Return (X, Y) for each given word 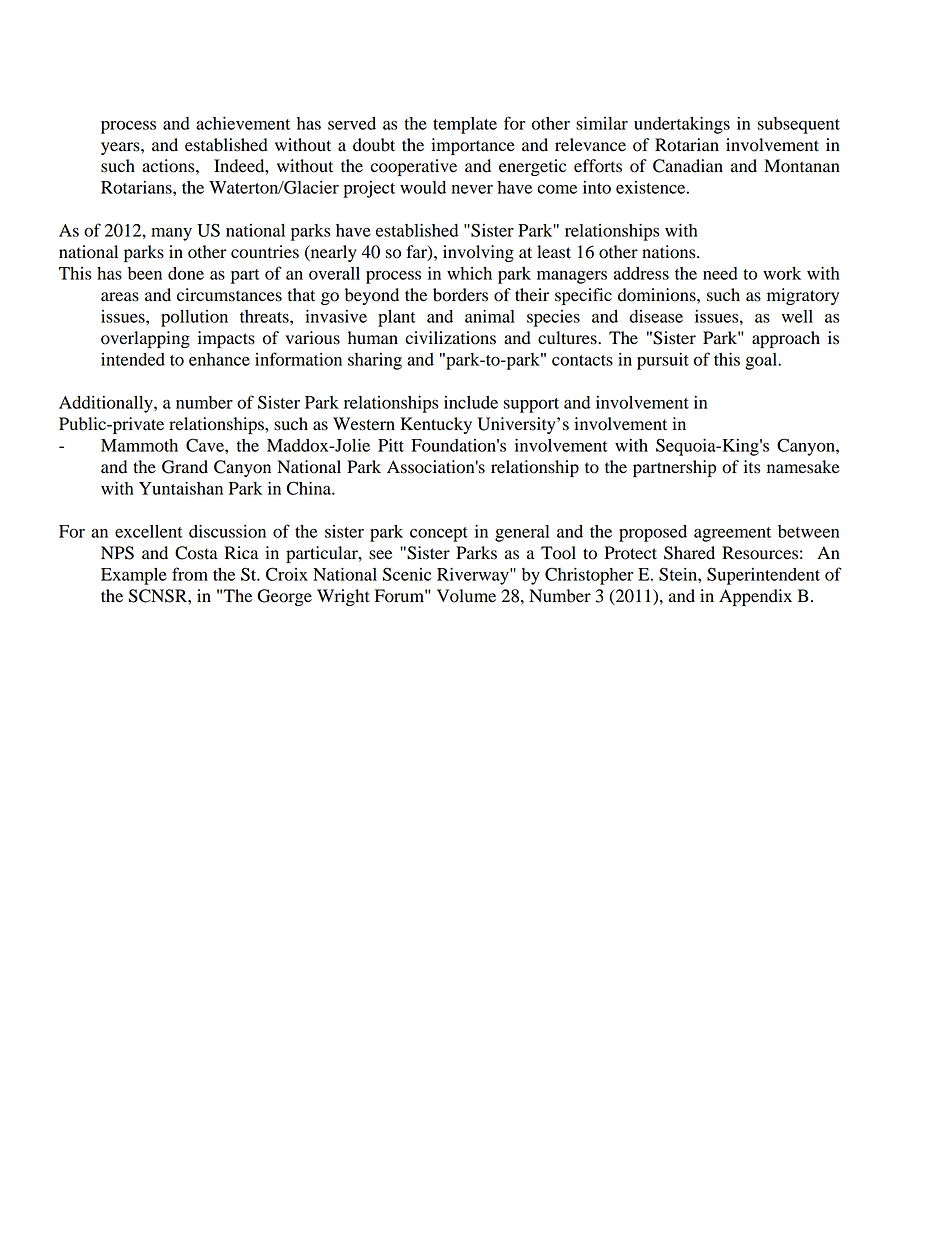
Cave (206, 445)
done (186, 273)
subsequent (798, 125)
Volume (466, 596)
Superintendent (763, 576)
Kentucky (436, 425)
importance (473, 146)
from (190, 574)
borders (460, 295)
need (720, 273)
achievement (243, 123)
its (752, 467)
